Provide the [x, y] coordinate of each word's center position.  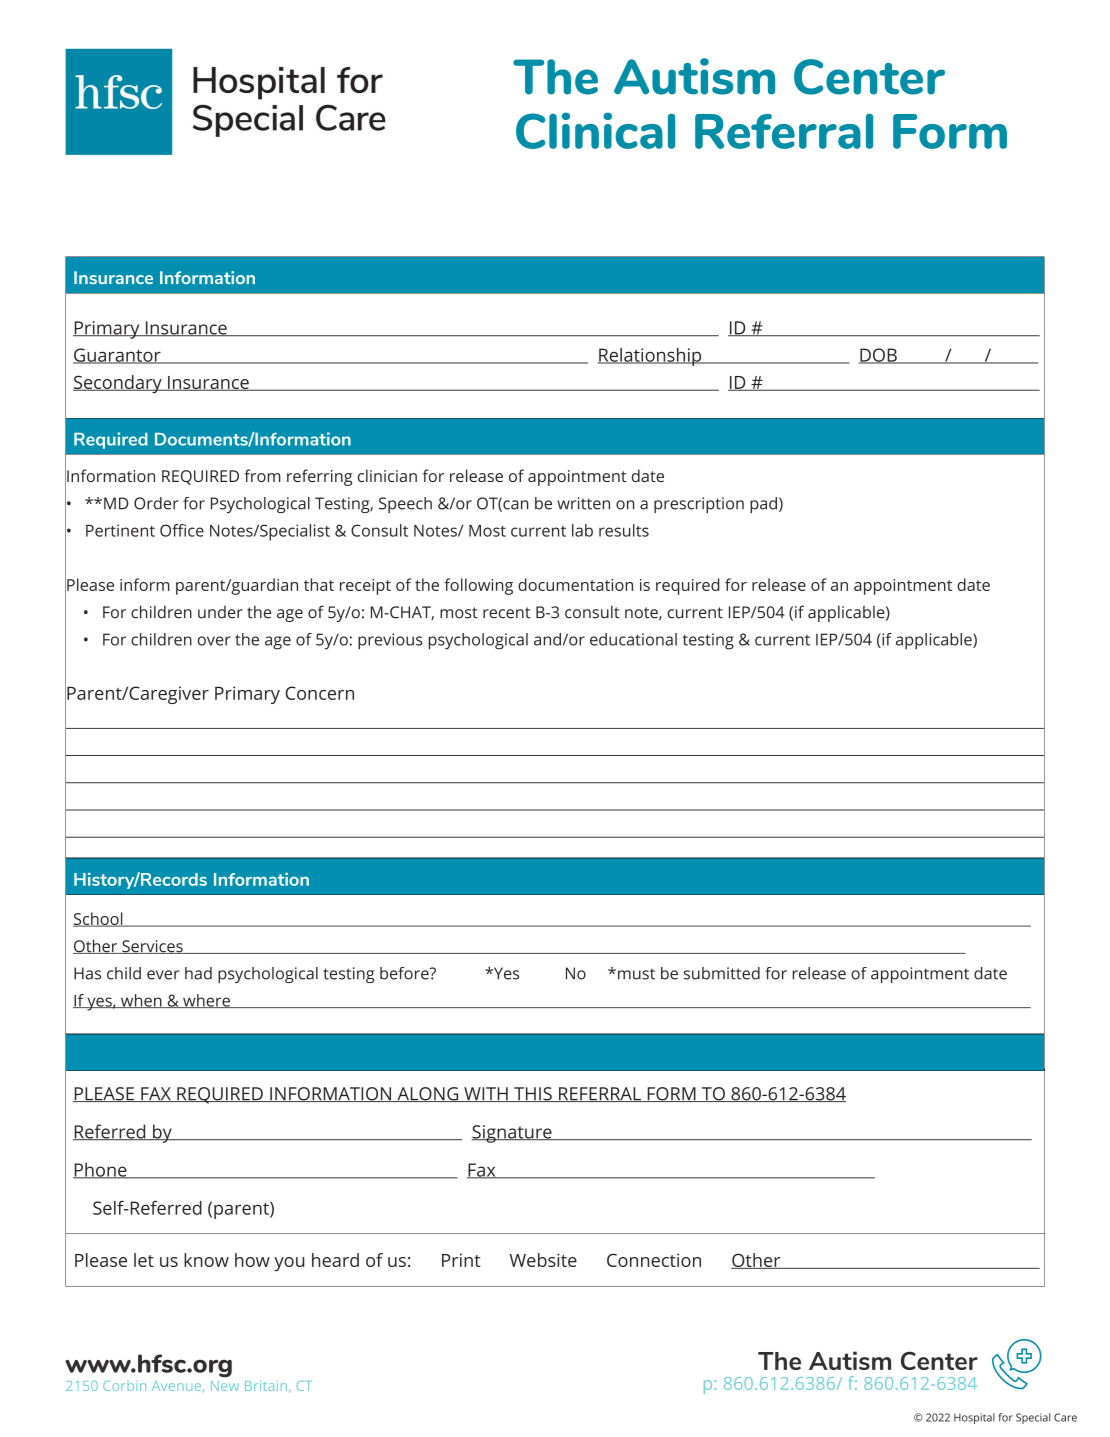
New [225, 1386]
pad [763, 505]
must [636, 974]
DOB [879, 356]
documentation [575, 584]
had [198, 973]
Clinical [595, 130]
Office [182, 530]
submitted [722, 973]
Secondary [118, 384]
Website [543, 1260]
